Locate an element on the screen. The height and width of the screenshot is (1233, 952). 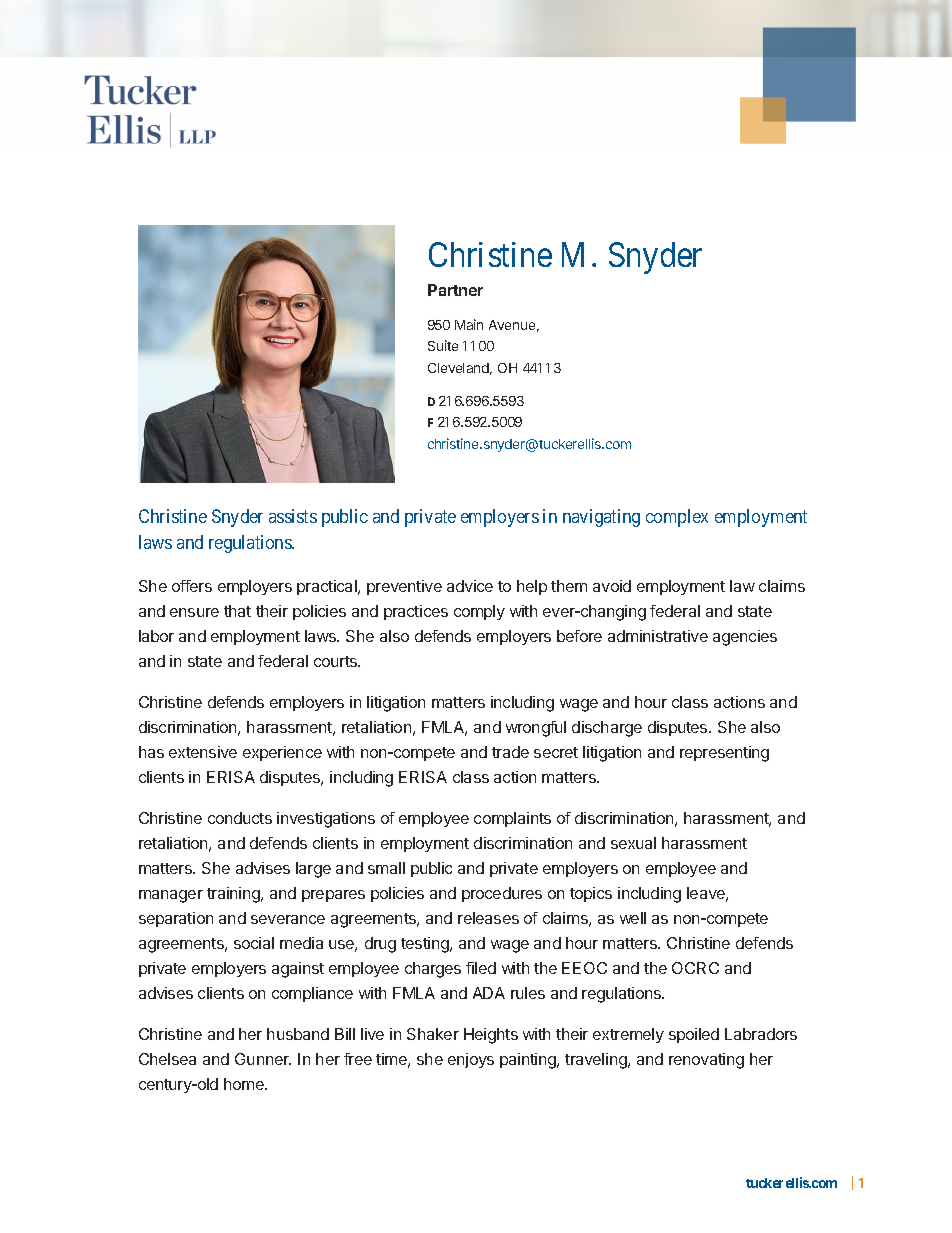
Main is located at coordinates (469, 324).
